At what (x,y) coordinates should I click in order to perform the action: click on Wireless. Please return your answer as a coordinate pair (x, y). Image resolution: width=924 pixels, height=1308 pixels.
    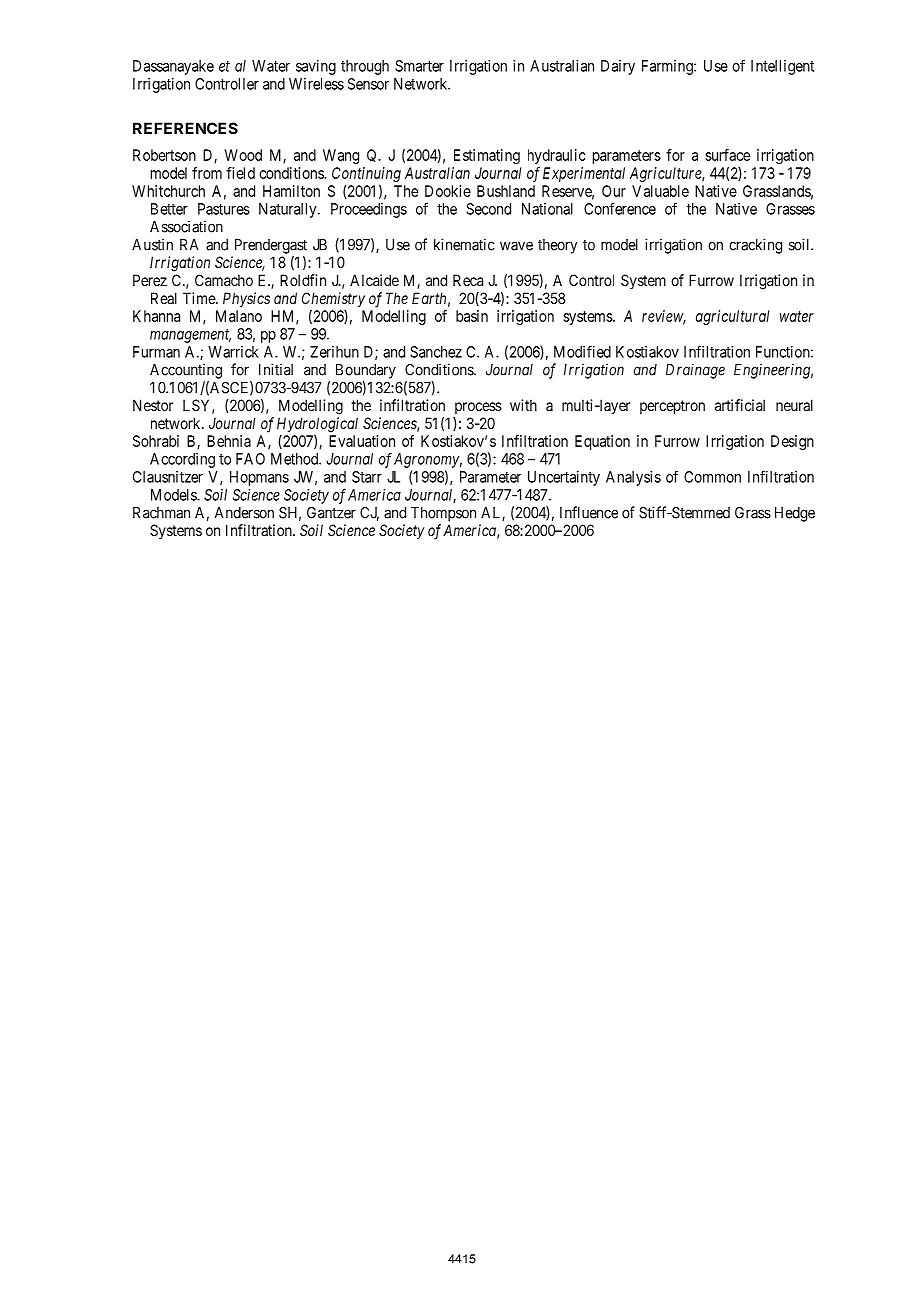
    Looking at the image, I should click on (316, 84).
